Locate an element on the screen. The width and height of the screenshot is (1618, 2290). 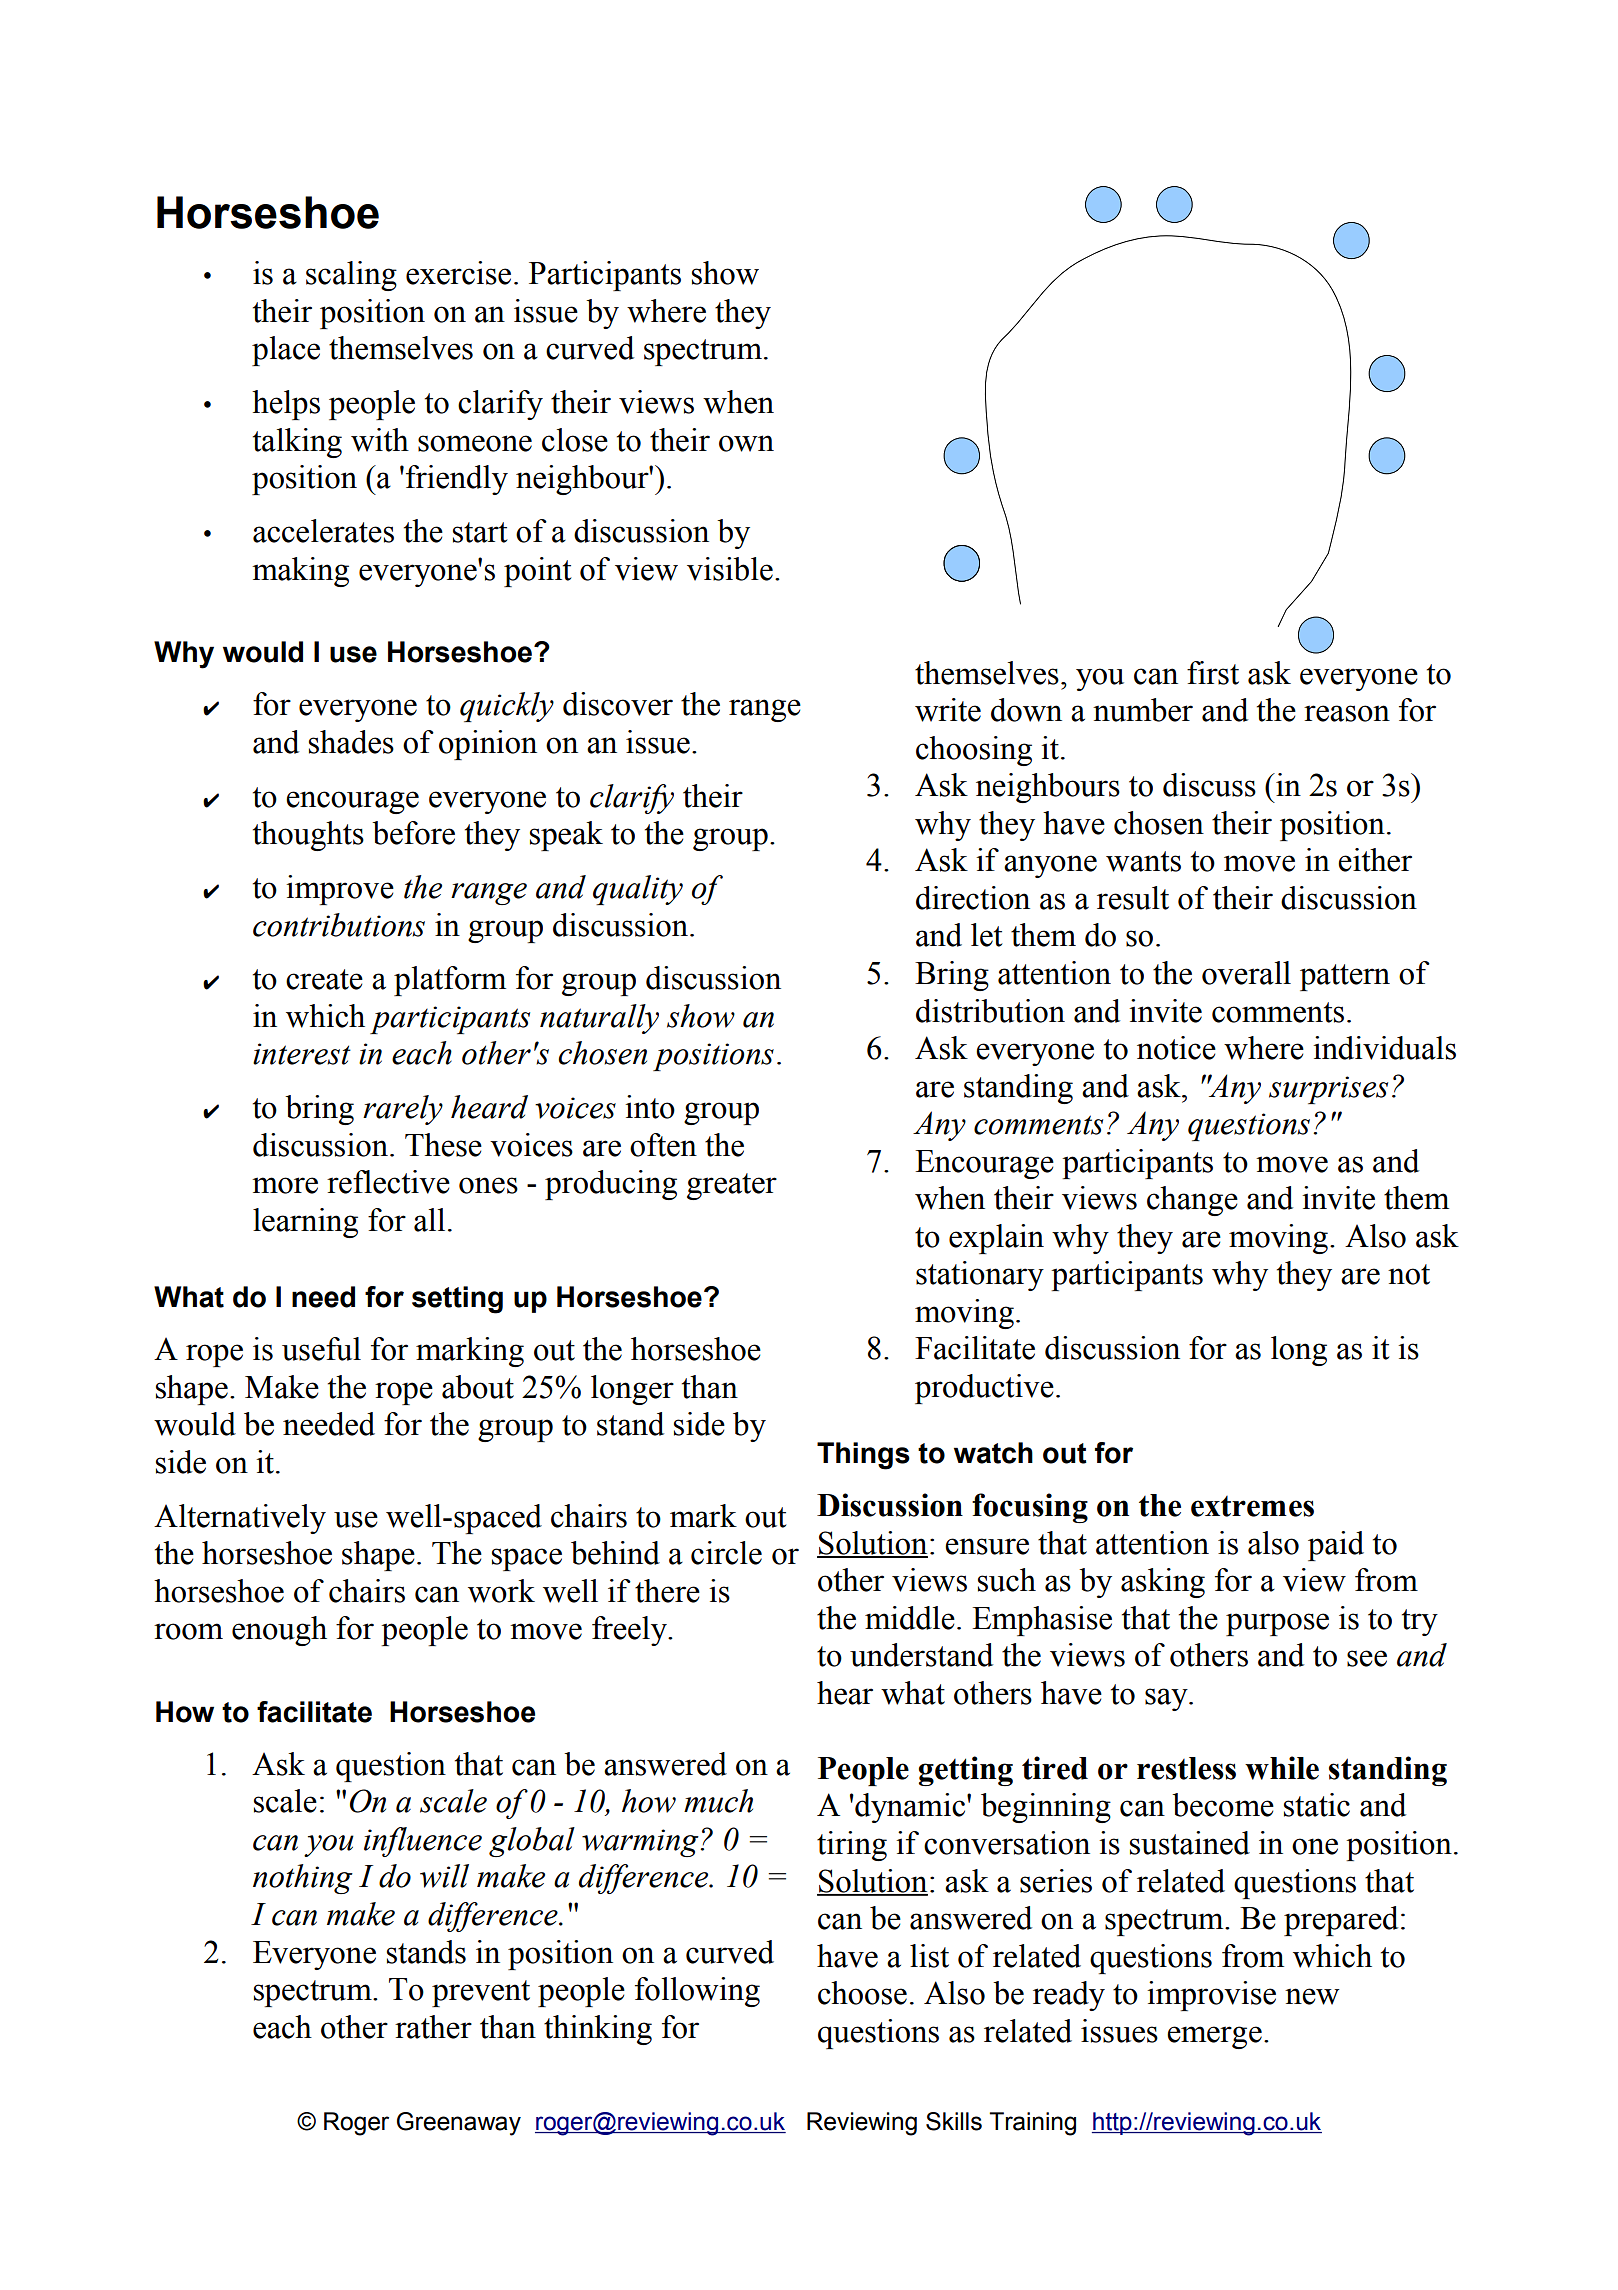
learning is located at coordinates (305, 1223).
